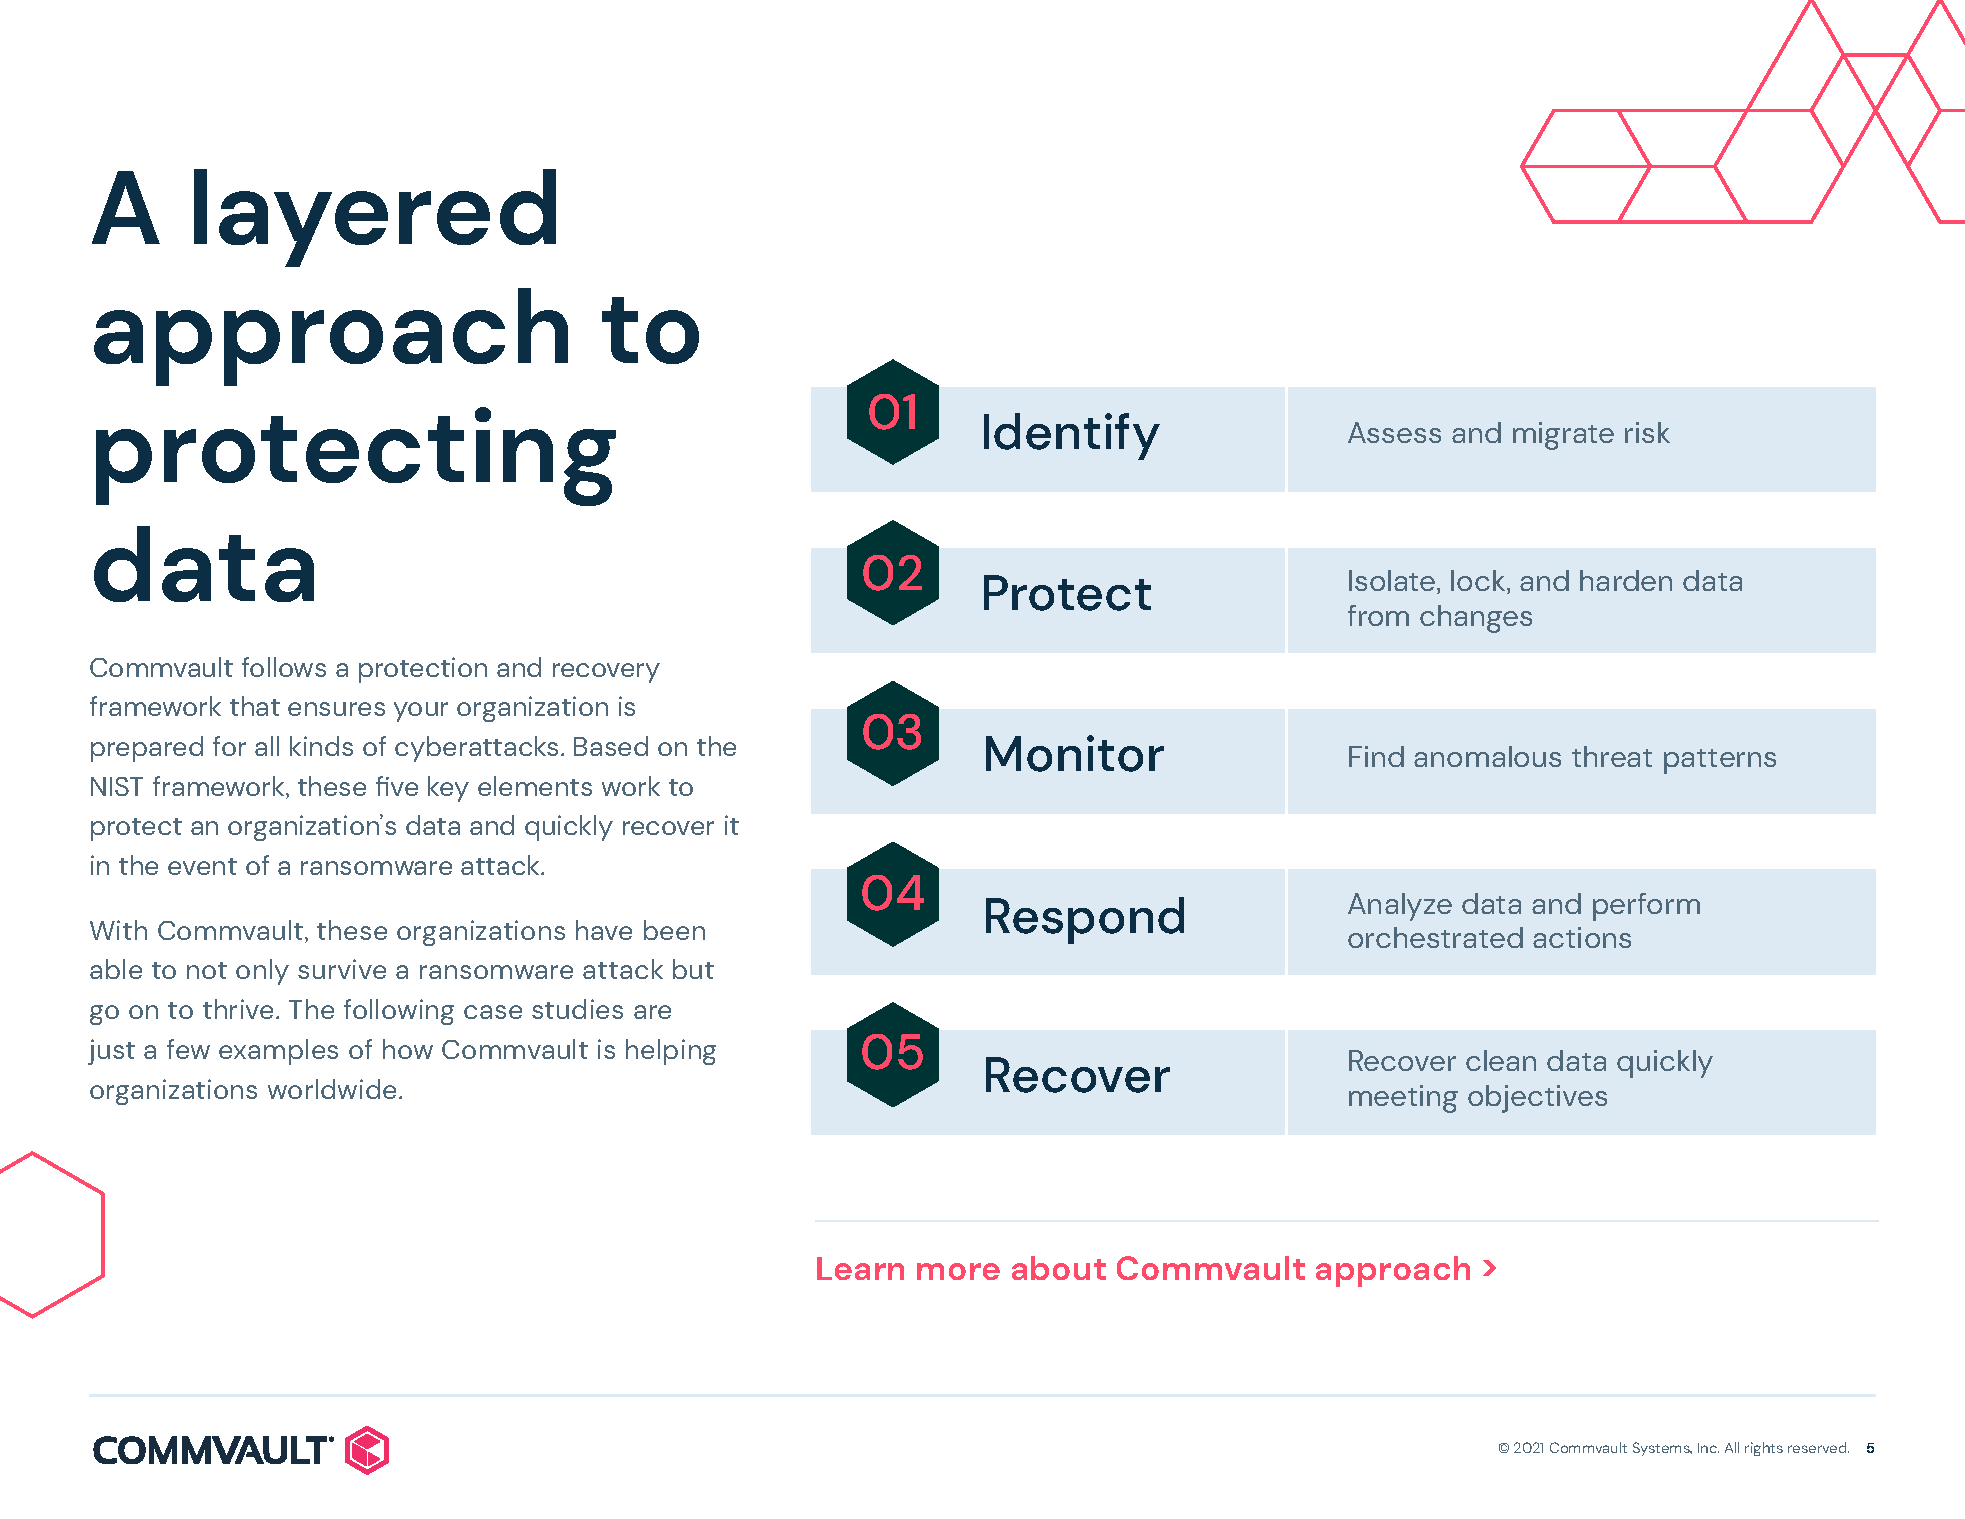 The width and height of the screenshot is (1965, 1519). What do you see at coordinates (958, 1271) in the screenshot?
I see `more` at bounding box center [958, 1271].
